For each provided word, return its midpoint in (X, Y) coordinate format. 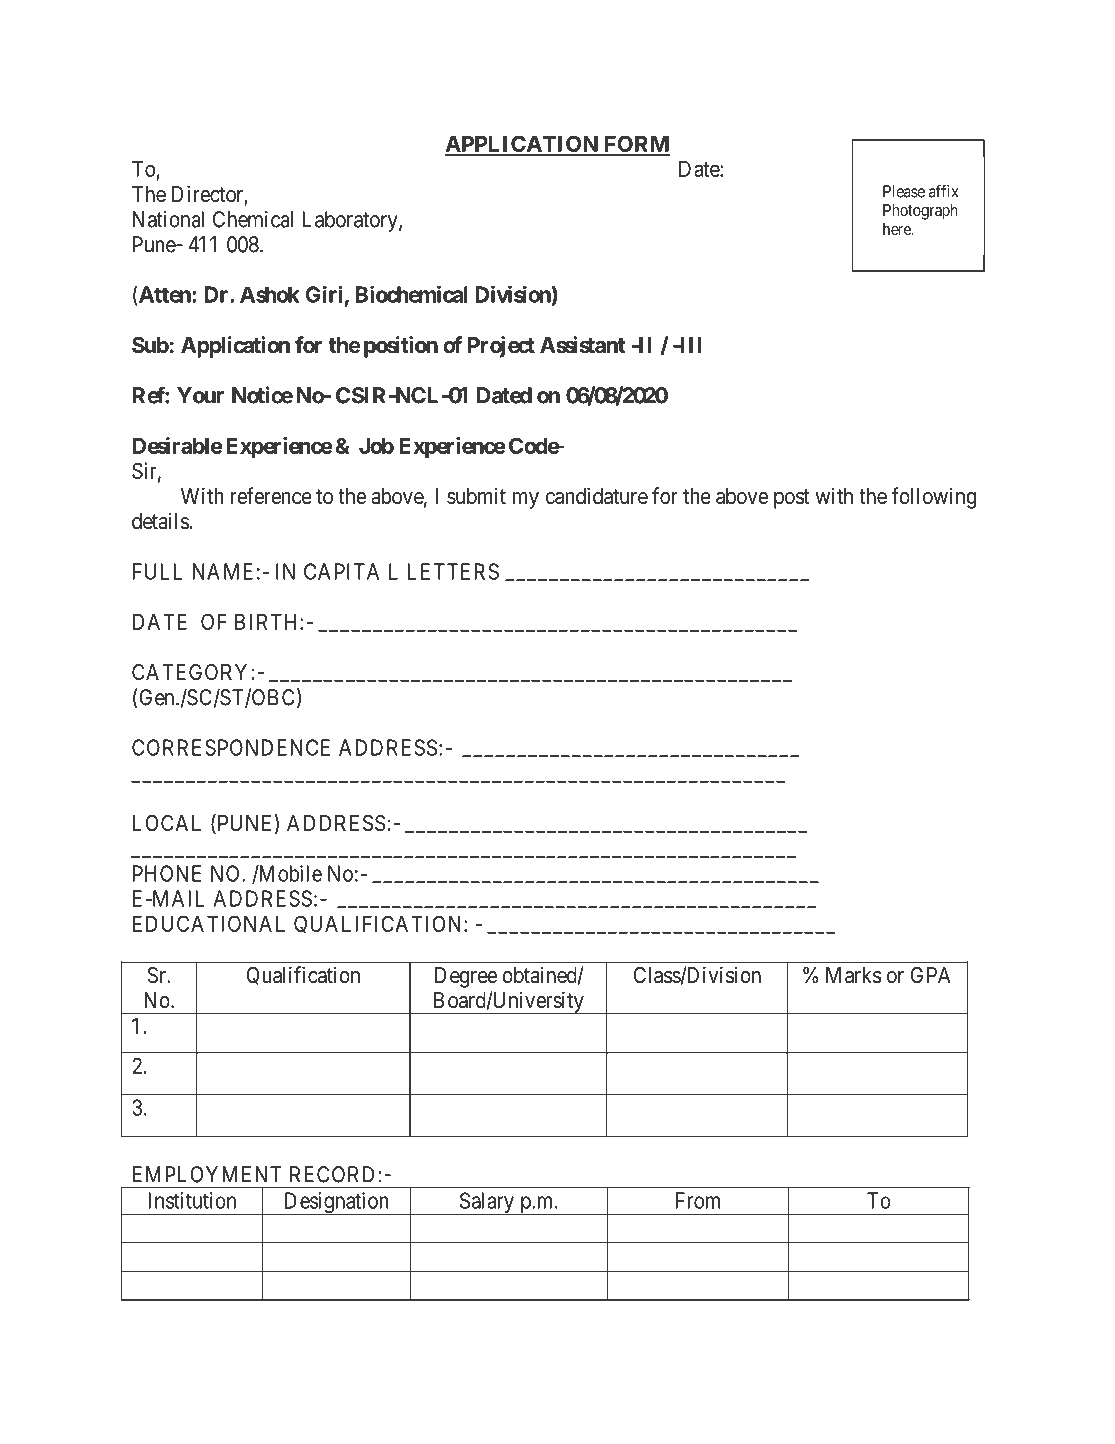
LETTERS (453, 571)
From (698, 1200)
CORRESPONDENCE (231, 747)
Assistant (582, 345)
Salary (486, 1204)
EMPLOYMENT (207, 1174)
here (898, 229)
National (168, 219)
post (792, 499)
